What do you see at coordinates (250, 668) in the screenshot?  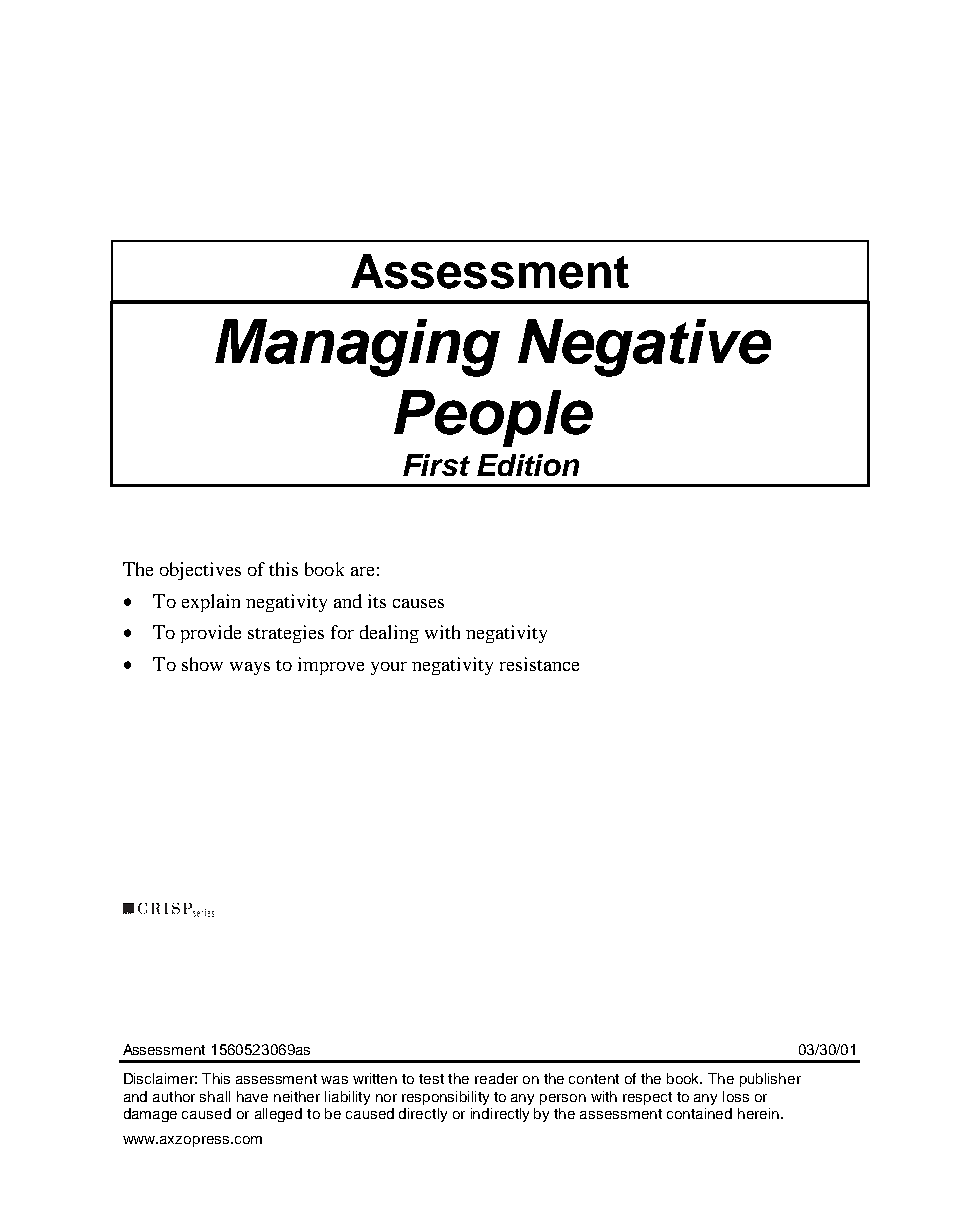 I see `ways` at bounding box center [250, 668].
